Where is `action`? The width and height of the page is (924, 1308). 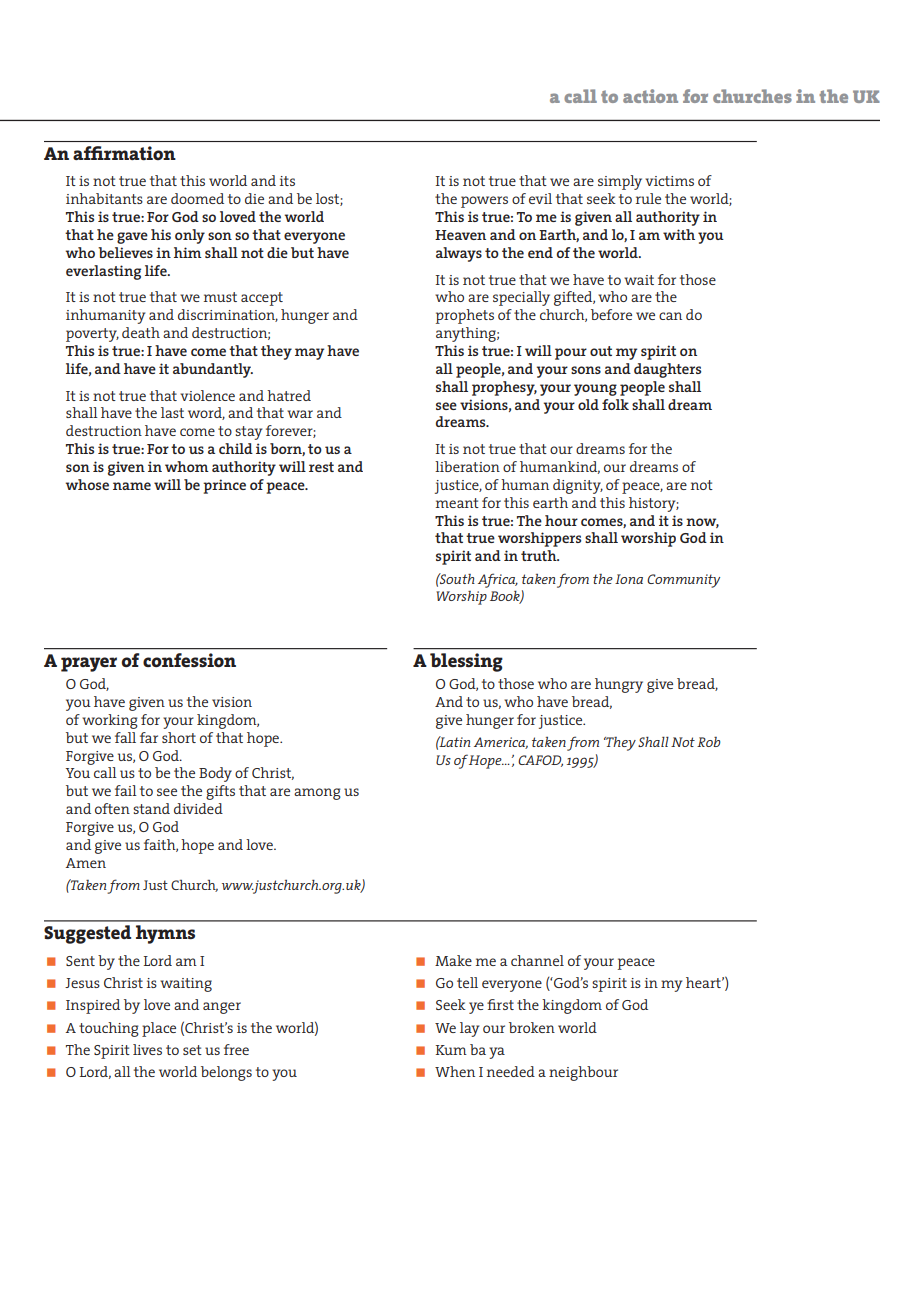 action is located at coordinates (650, 96).
